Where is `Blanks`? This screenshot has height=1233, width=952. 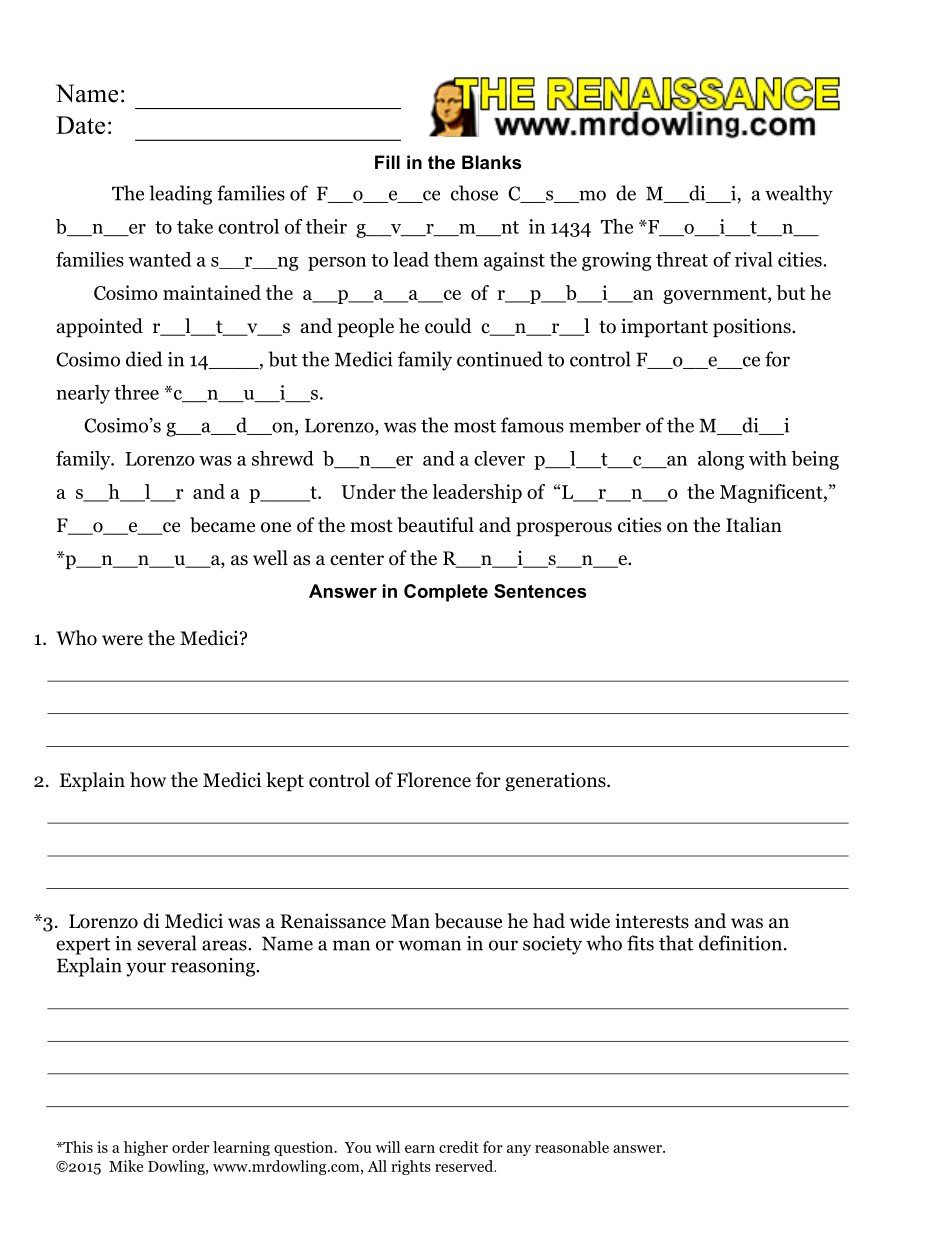 Blanks is located at coordinates (491, 162).
